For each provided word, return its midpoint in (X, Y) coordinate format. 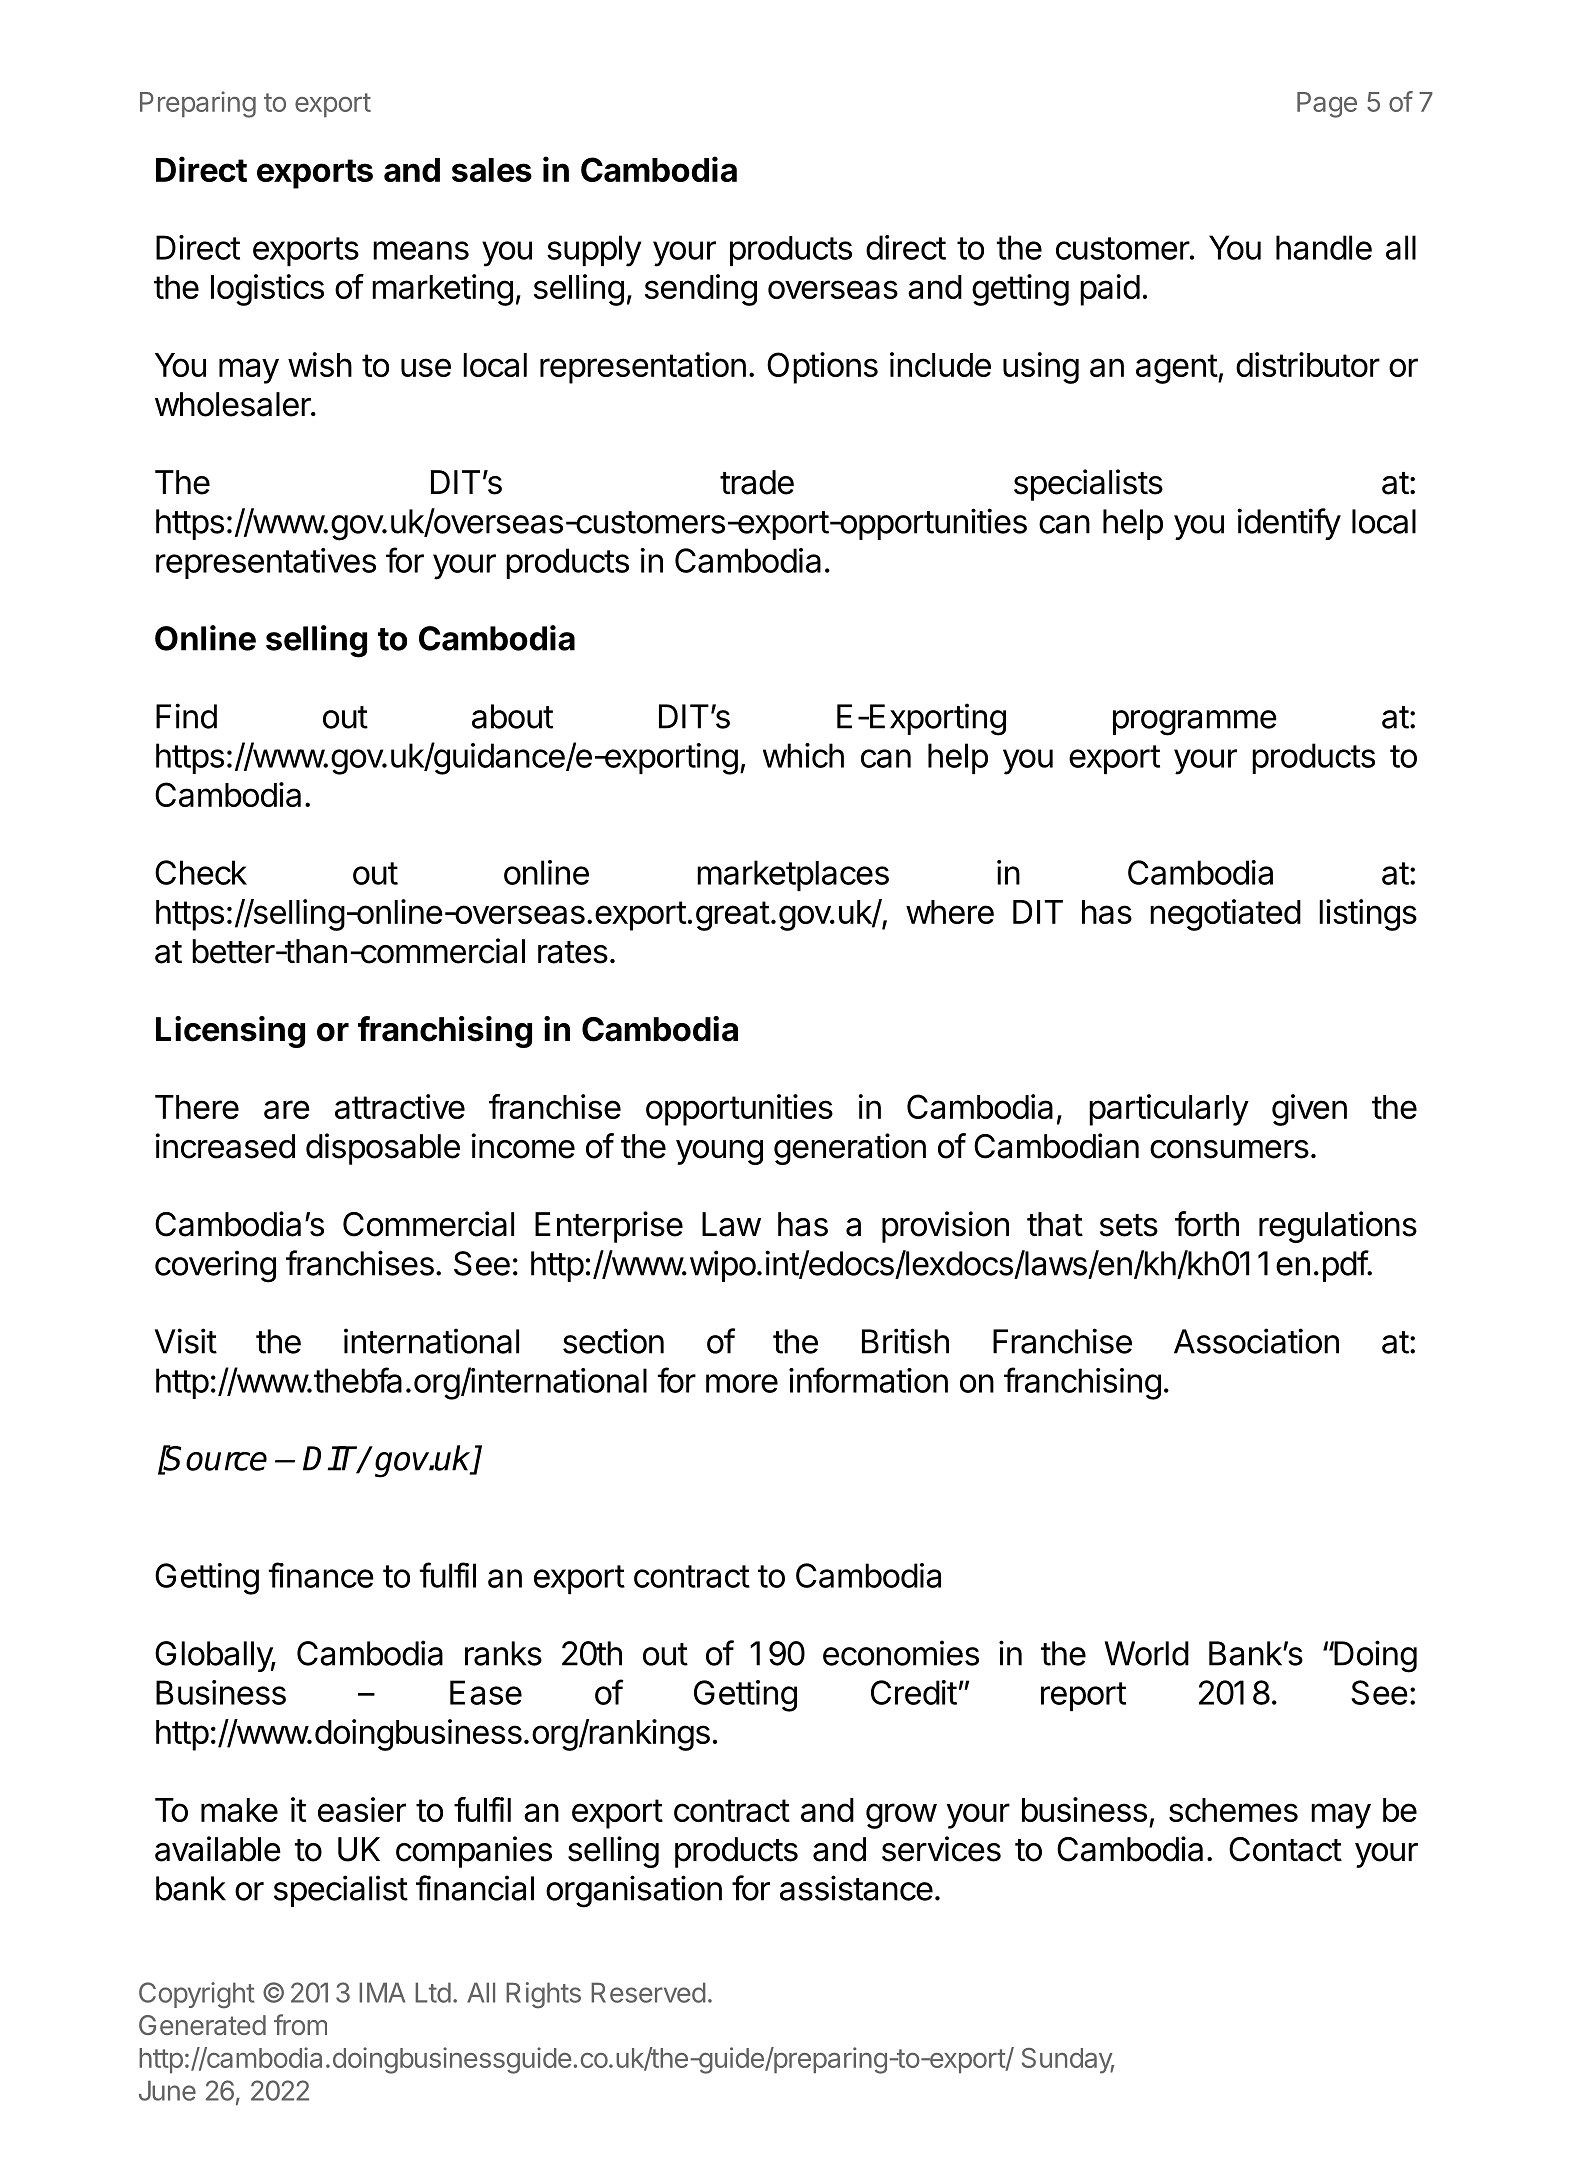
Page (1327, 105)
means (421, 250)
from (300, 2024)
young (719, 1152)
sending (701, 290)
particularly (1169, 1110)
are (287, 1109)
